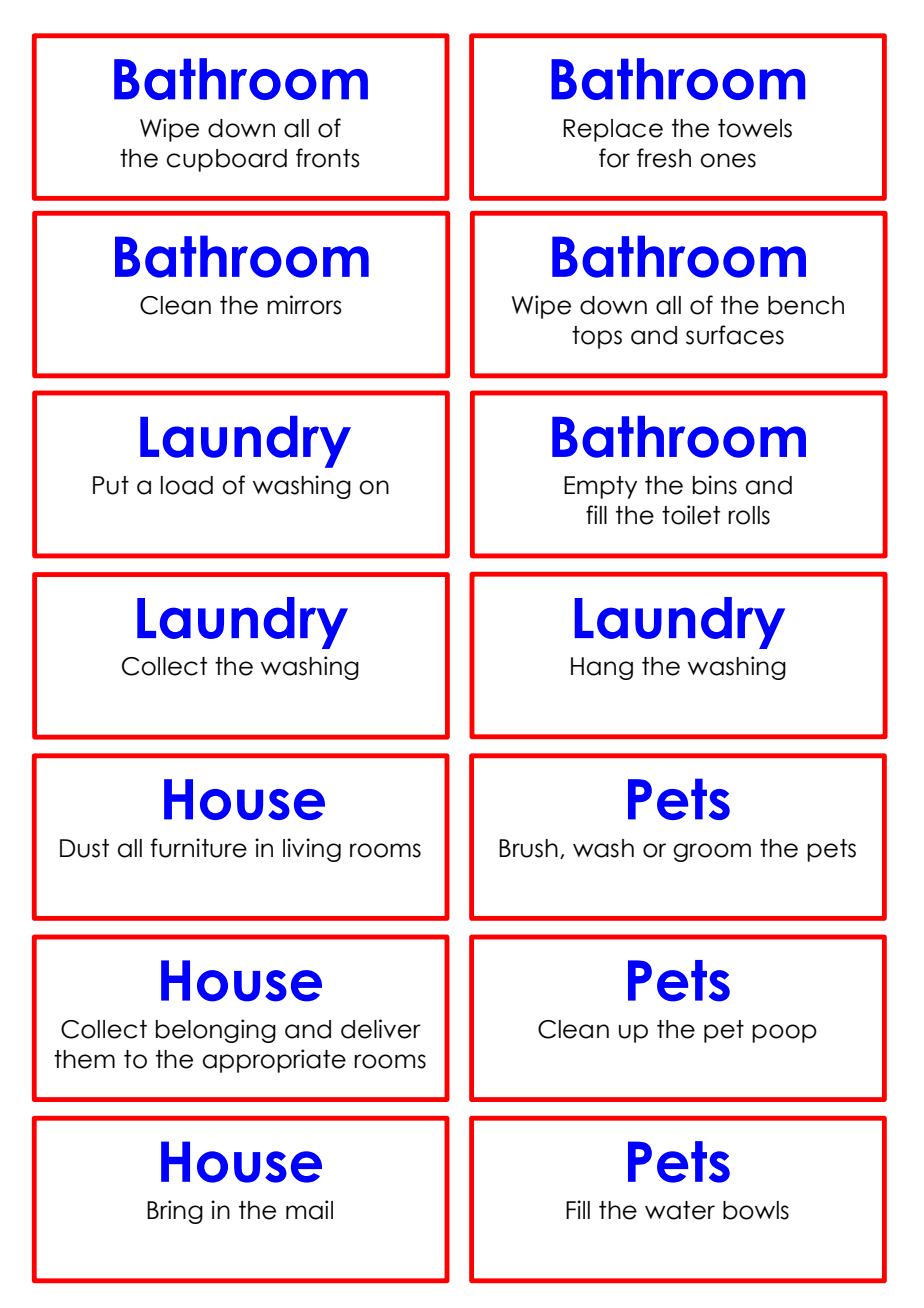  What do you see at coordinates (528, 848) in the screenshot?
I see `Brush` at bounding box center [528, 848].
